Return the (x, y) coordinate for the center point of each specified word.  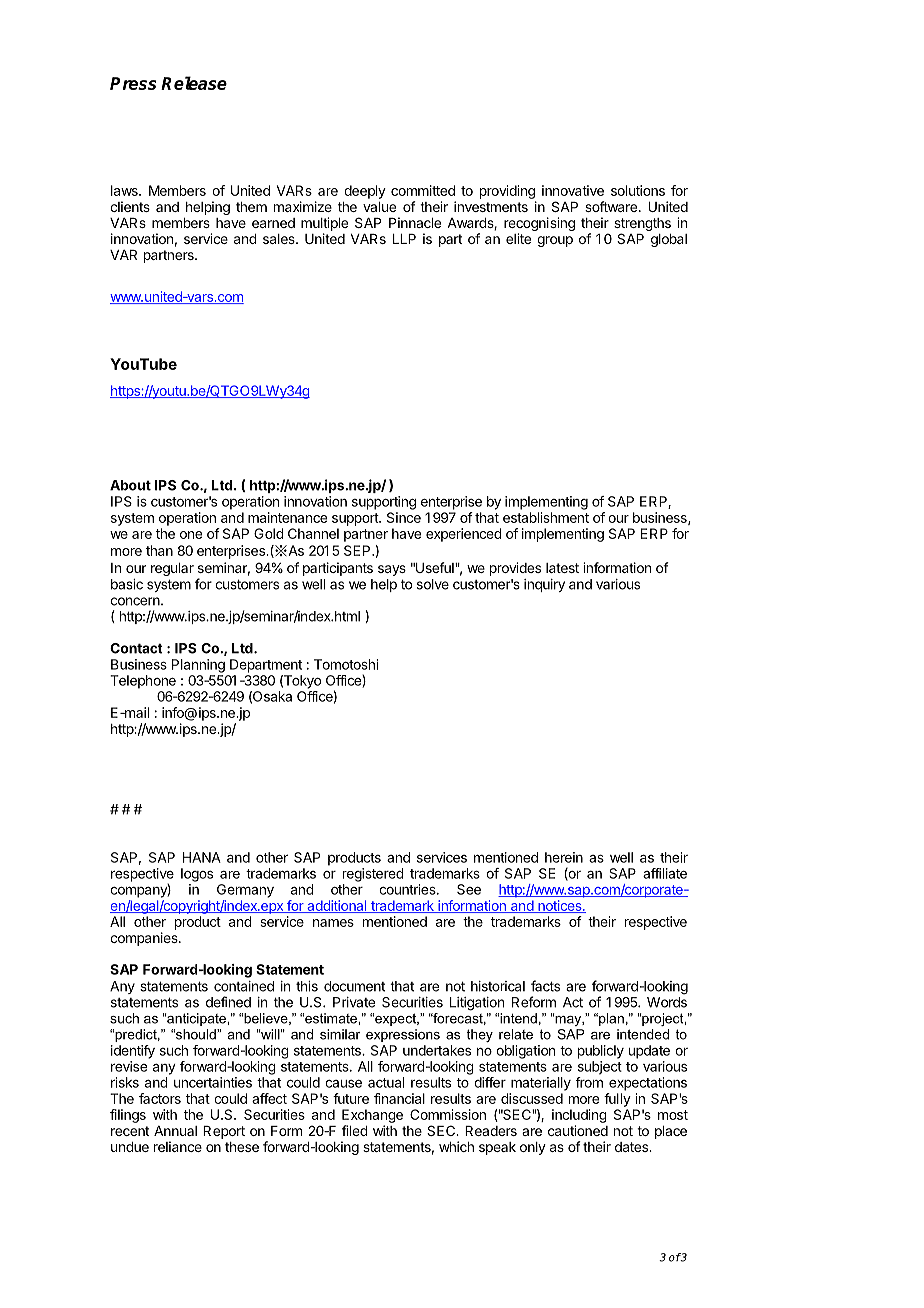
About (130, 485)
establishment (546, 517)
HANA (202, 857)
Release (194, 83)
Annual (175, 1131)
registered (373, 875)
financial (399, 1098)
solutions (638, 190)
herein (564, 857)
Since (404, 517)
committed (423, 190)
